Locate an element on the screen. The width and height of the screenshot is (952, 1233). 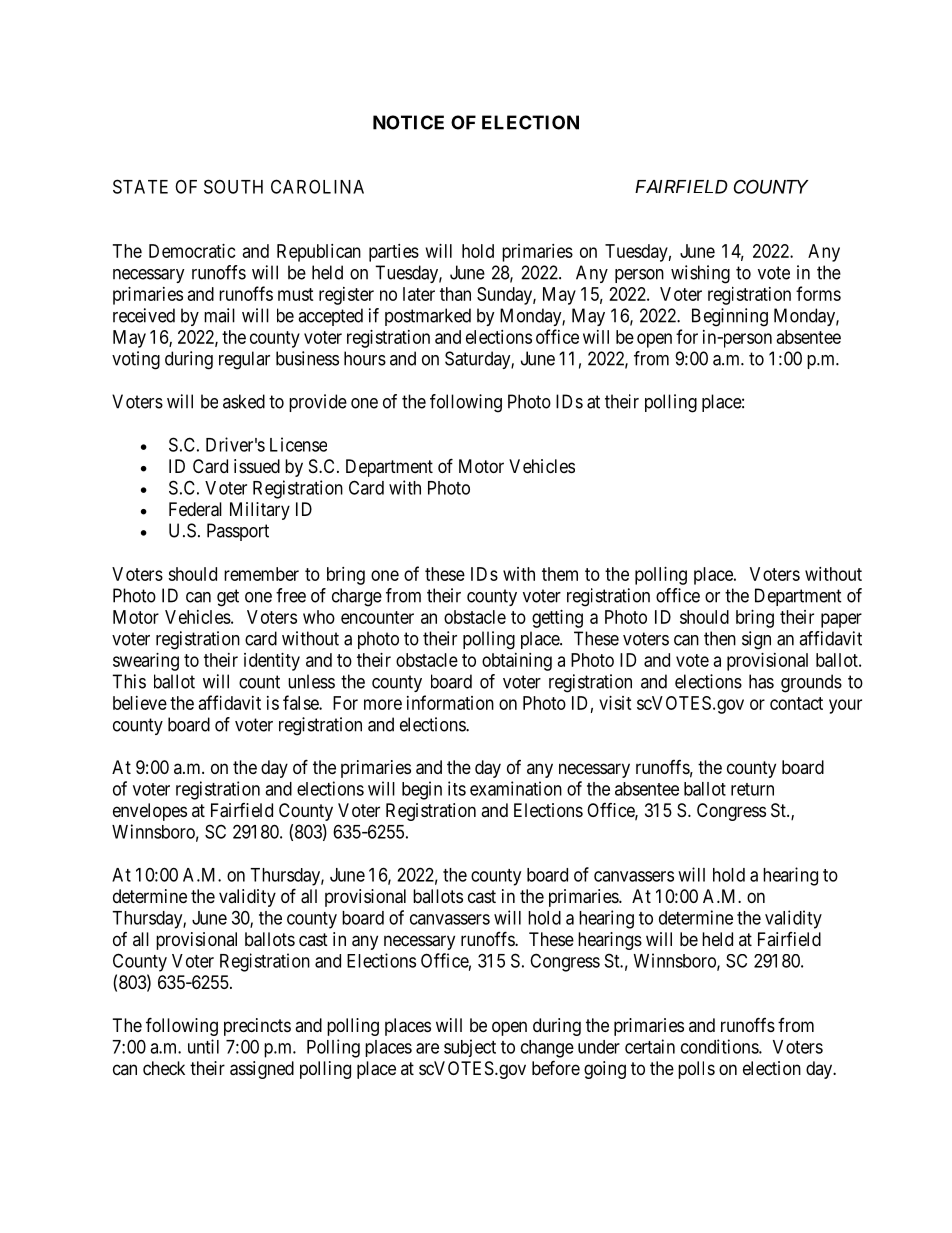
then is located at coordinates (720, 638).
